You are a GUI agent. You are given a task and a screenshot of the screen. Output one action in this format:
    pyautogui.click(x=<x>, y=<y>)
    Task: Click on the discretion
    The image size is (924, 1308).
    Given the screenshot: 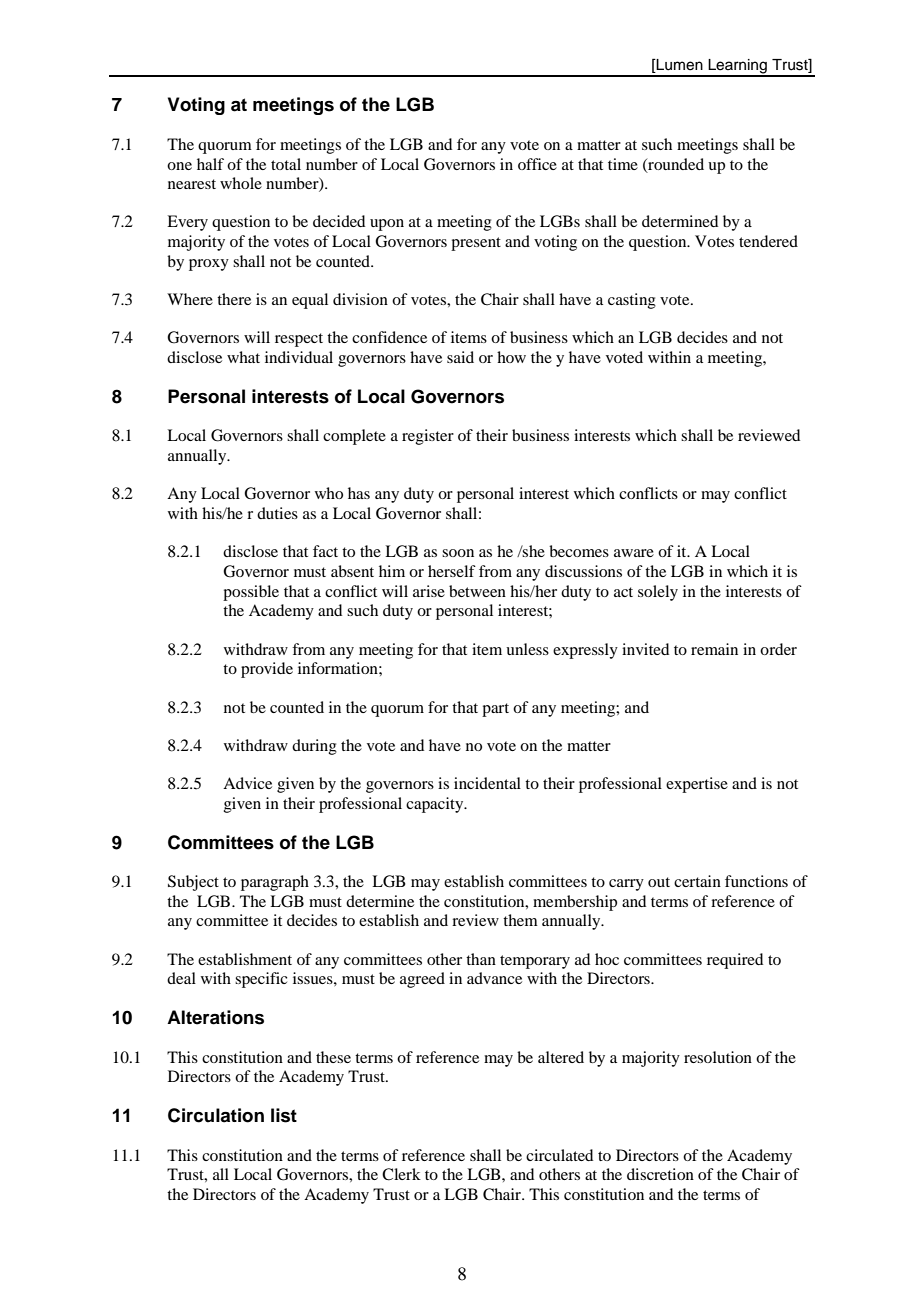 What is the action you would take?
    pyautogui.click(x=660, y=1174)
